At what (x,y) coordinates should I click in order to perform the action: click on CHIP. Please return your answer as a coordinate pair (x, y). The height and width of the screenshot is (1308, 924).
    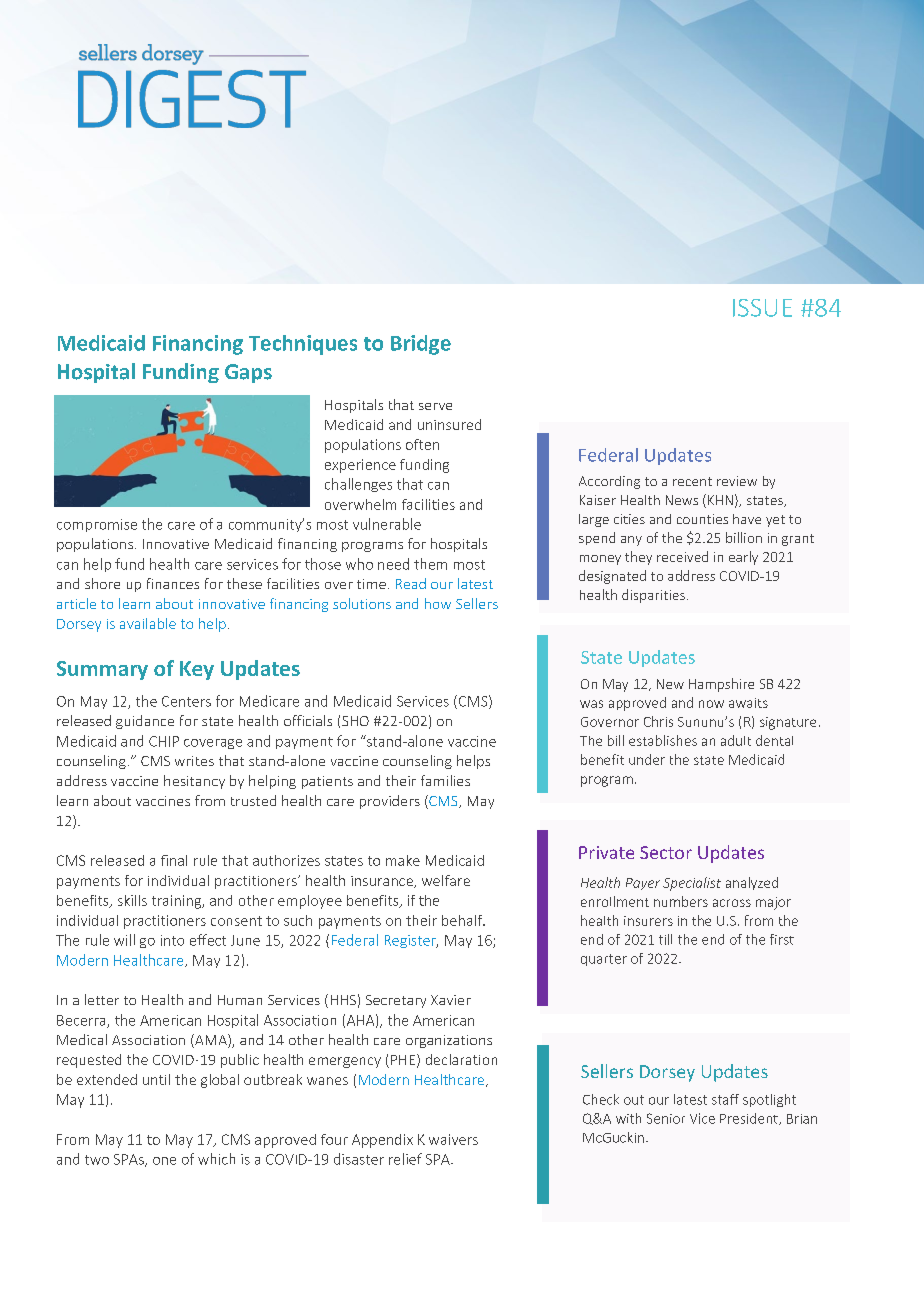
    Looking at the image, I should click on (164, 741).
